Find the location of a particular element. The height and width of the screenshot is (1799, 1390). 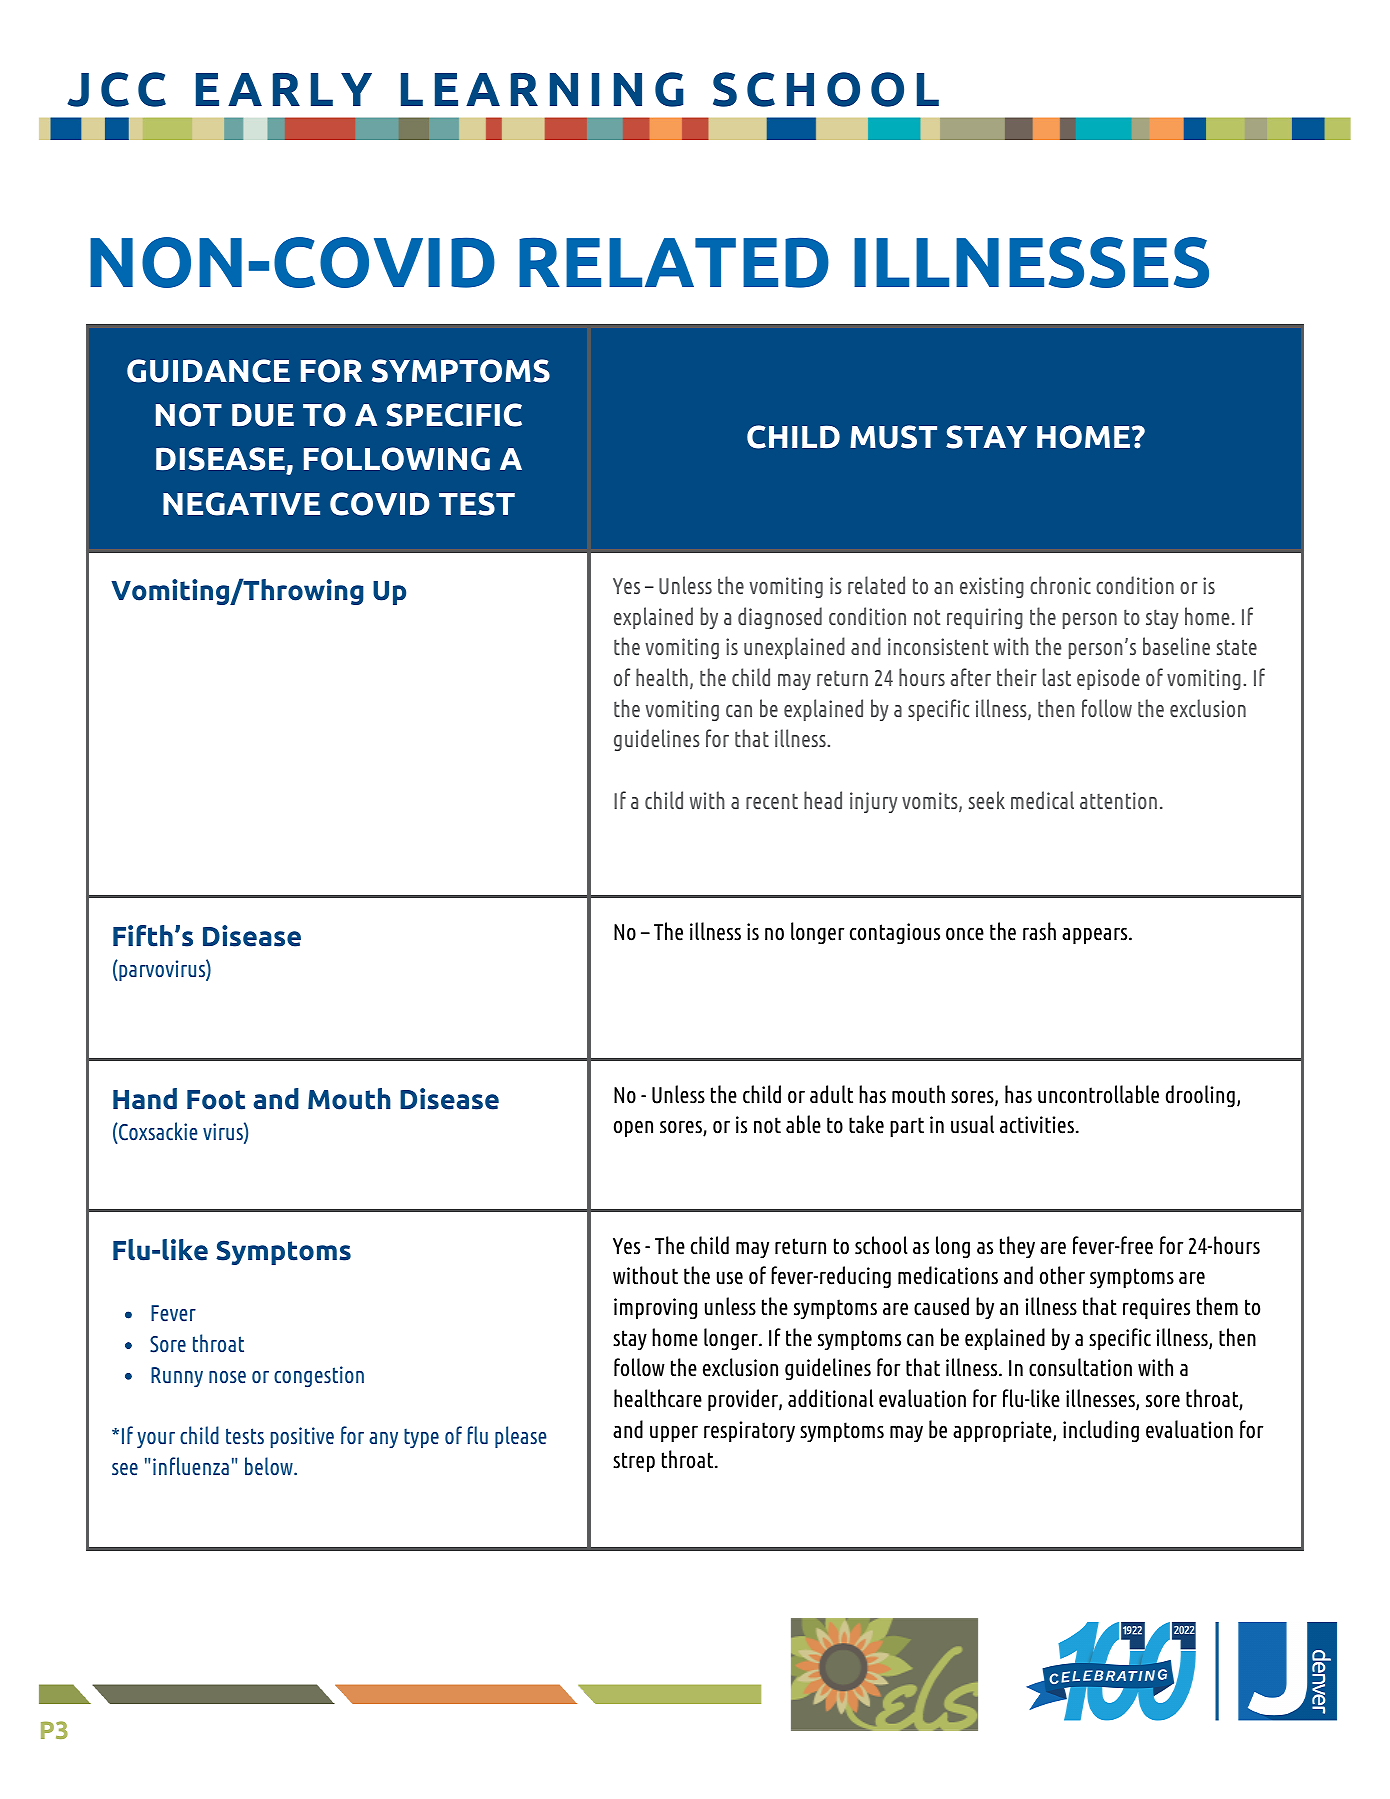

positive is located at coordinates (302, 1437).
